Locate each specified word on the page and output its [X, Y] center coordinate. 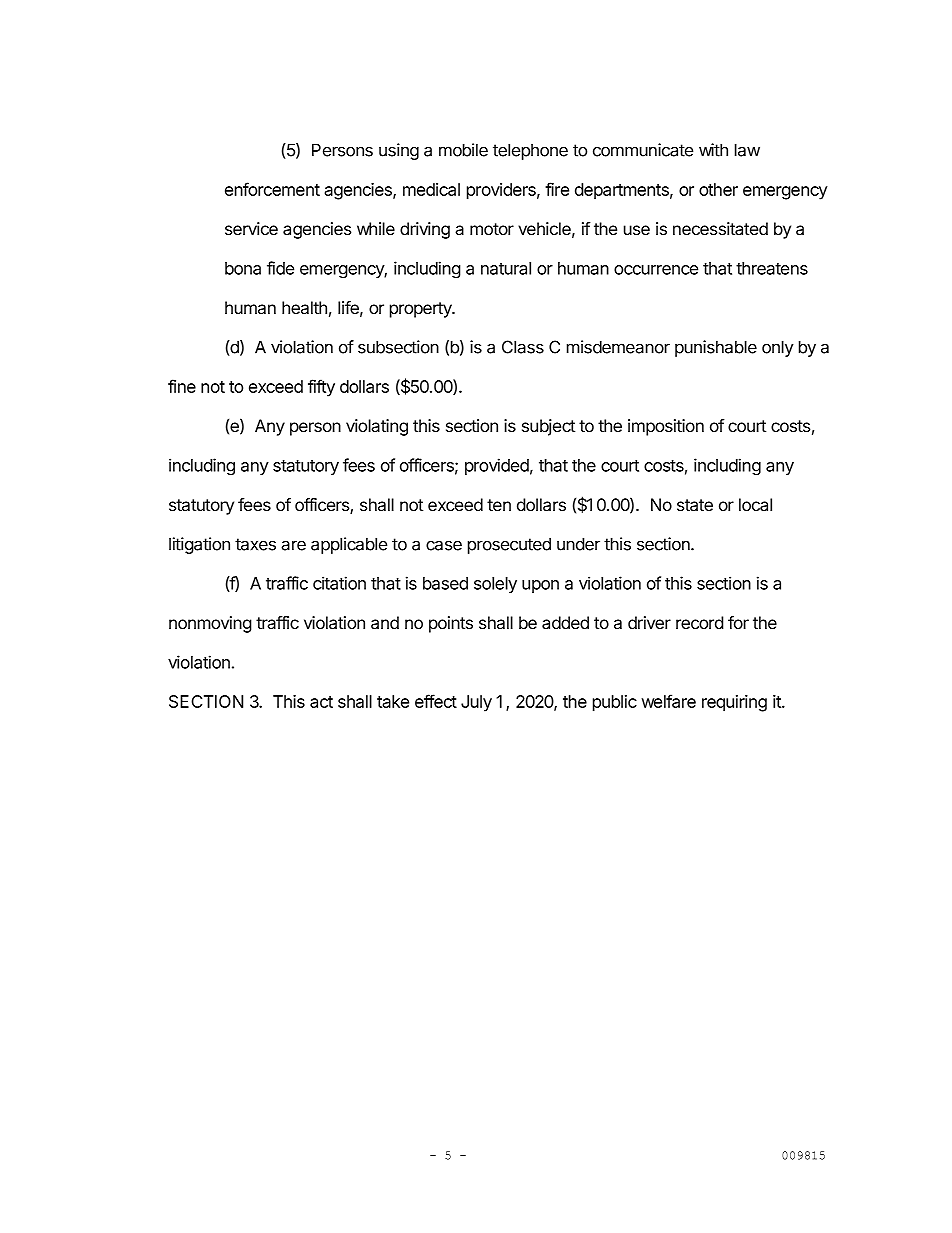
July [476, 703]
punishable [716, 348]
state [695, 505]
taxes [255, 544]
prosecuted [509, 545]
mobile [463, 150]
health [304, 308]
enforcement [272, 189]
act [321, 702]
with [713, 150]
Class [523, 347]
